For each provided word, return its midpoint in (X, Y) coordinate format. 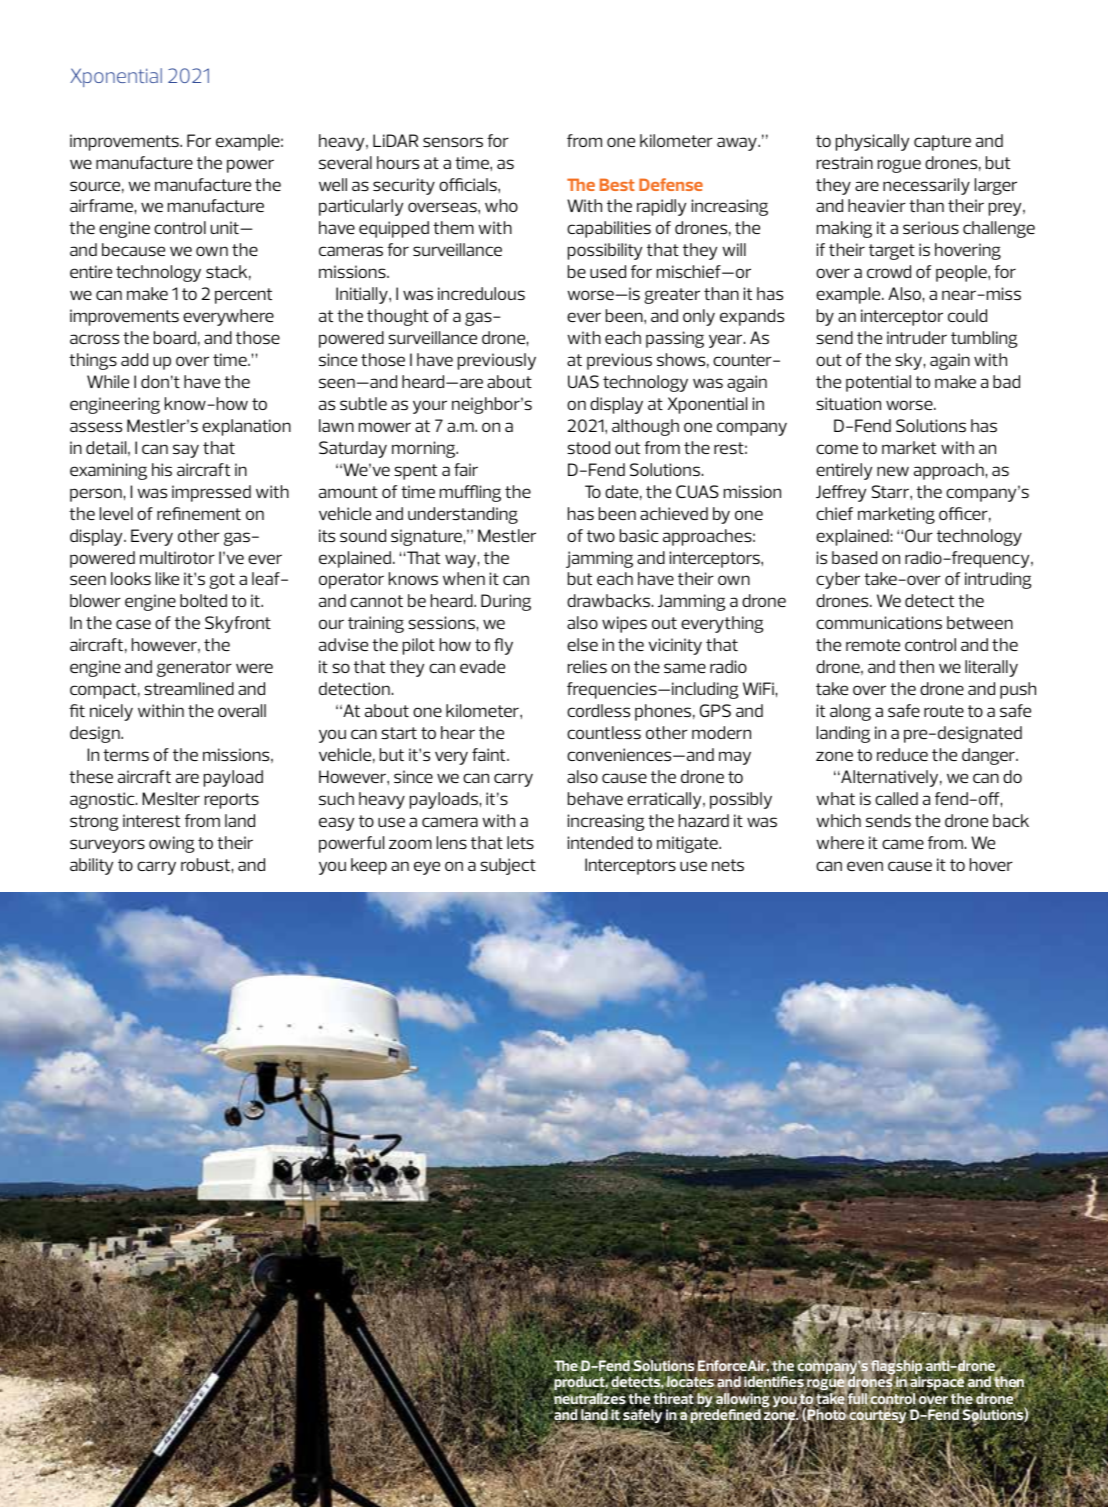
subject (508, 866)
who (501, 205)
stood (588, 447)
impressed (211, 493)
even (865, 866)
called (896, 798)
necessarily (926, 186)
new (893, 471)
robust (205, 864)
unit (226, 227)
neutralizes (590, 1399)
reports (232, 801)
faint (490, 754)
